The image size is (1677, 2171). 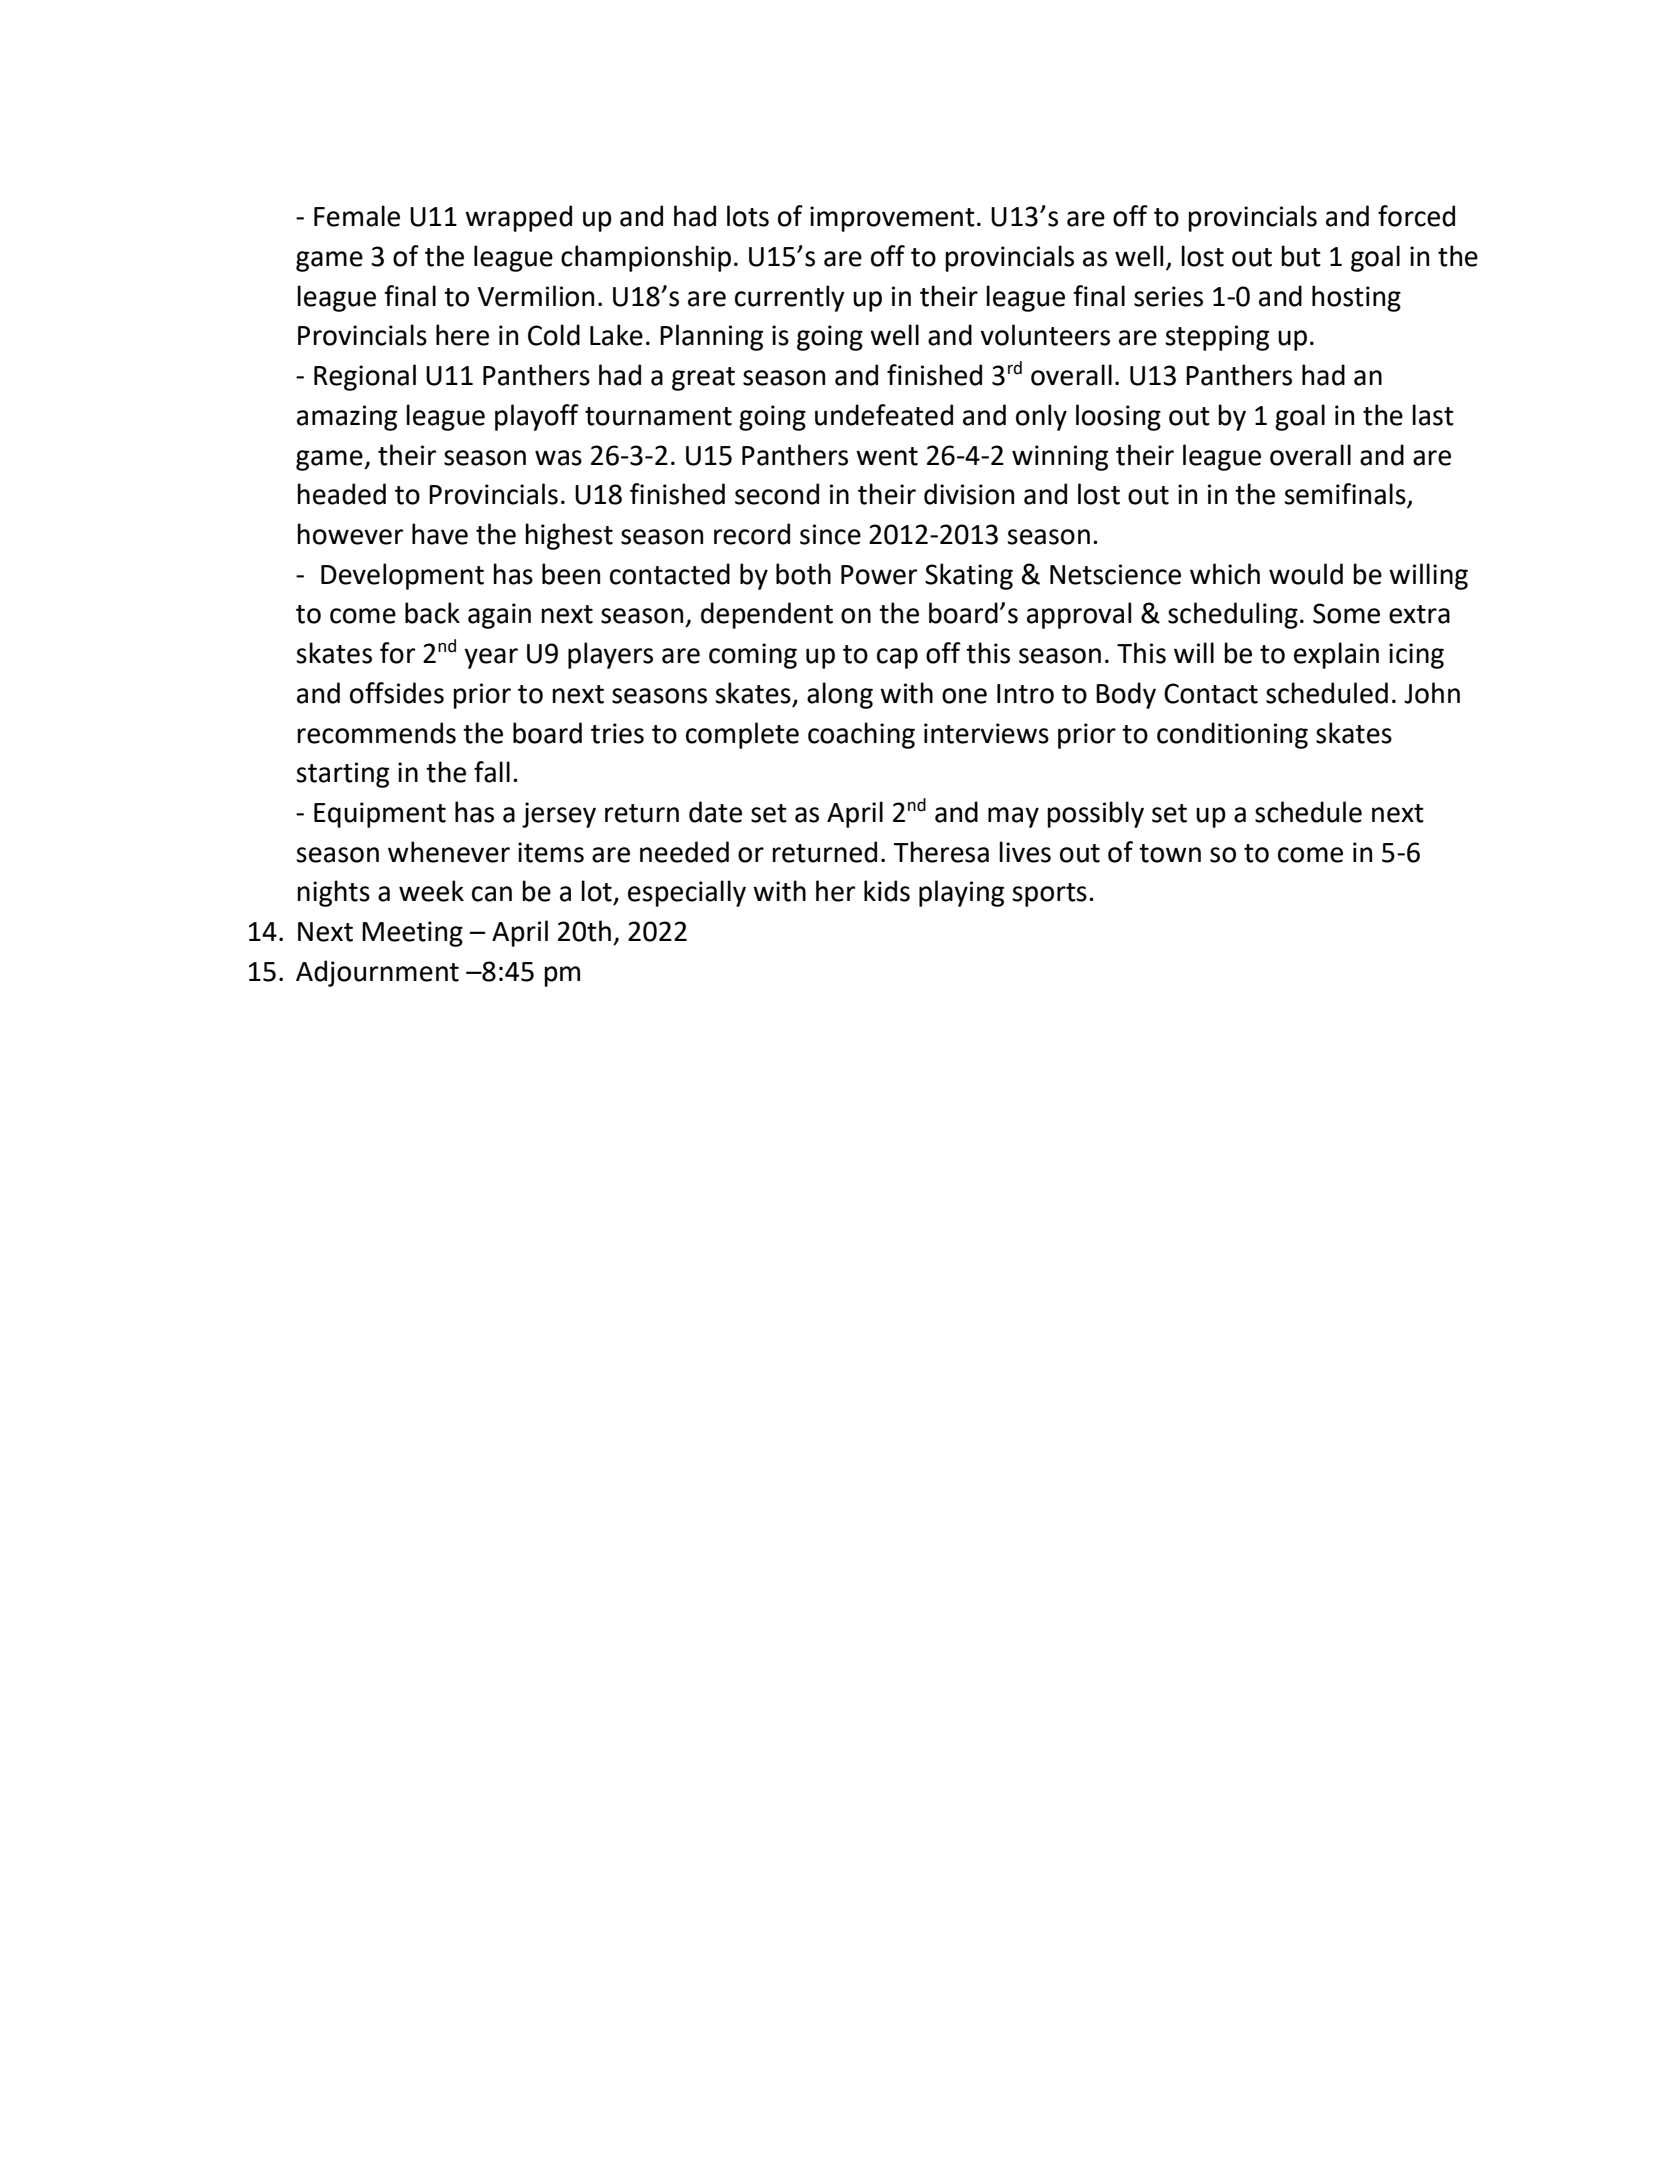 What do you see at coordinates (1301, 256) in the document?
I see `but` at bounding box center [1301, 256].
